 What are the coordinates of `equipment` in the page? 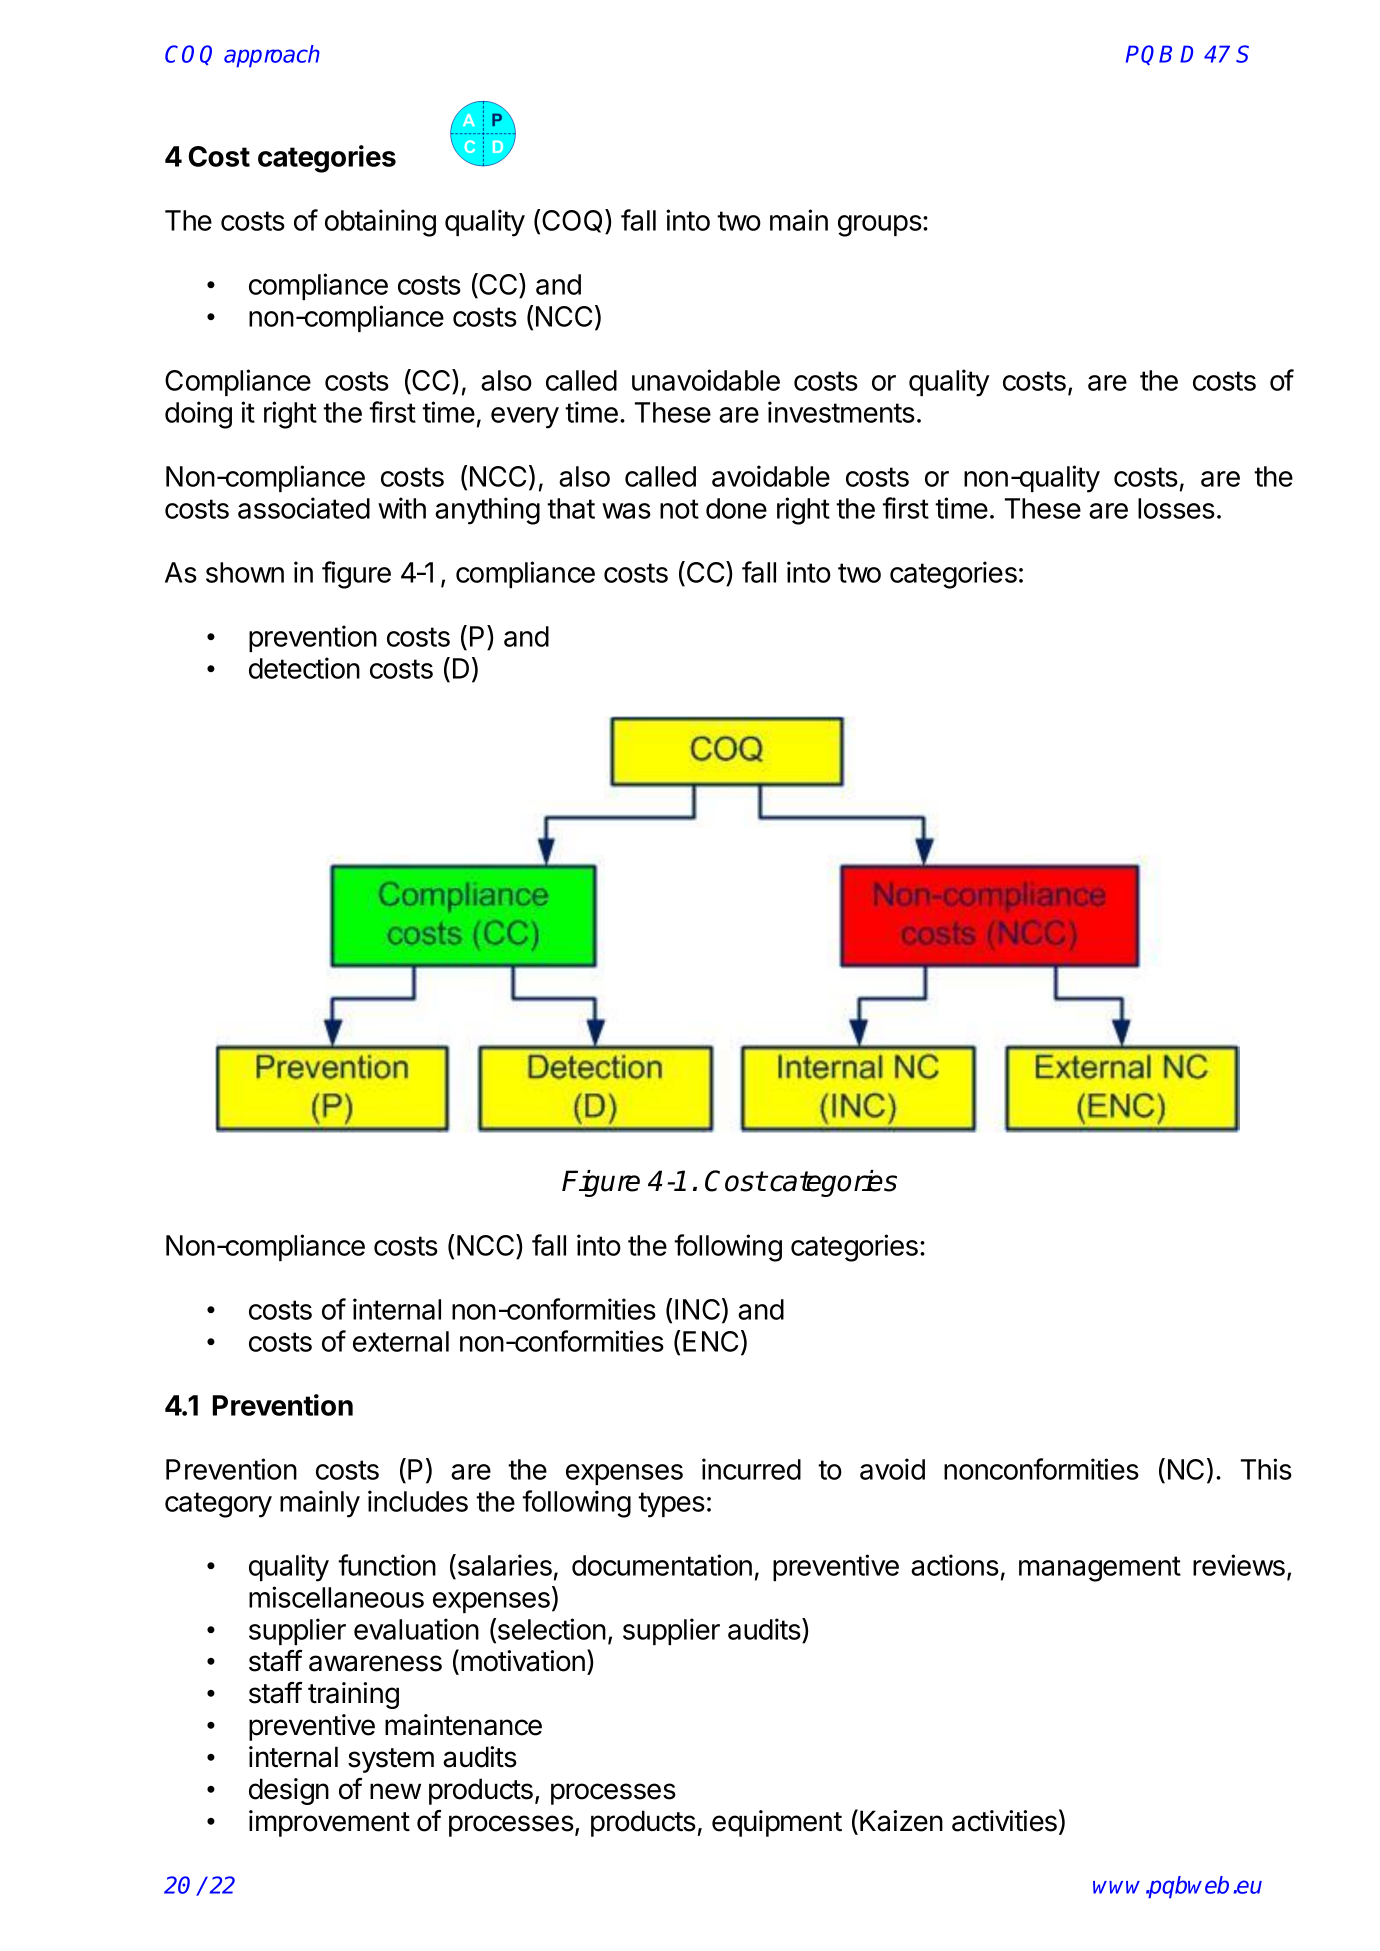 It's located at (777, 1823).
